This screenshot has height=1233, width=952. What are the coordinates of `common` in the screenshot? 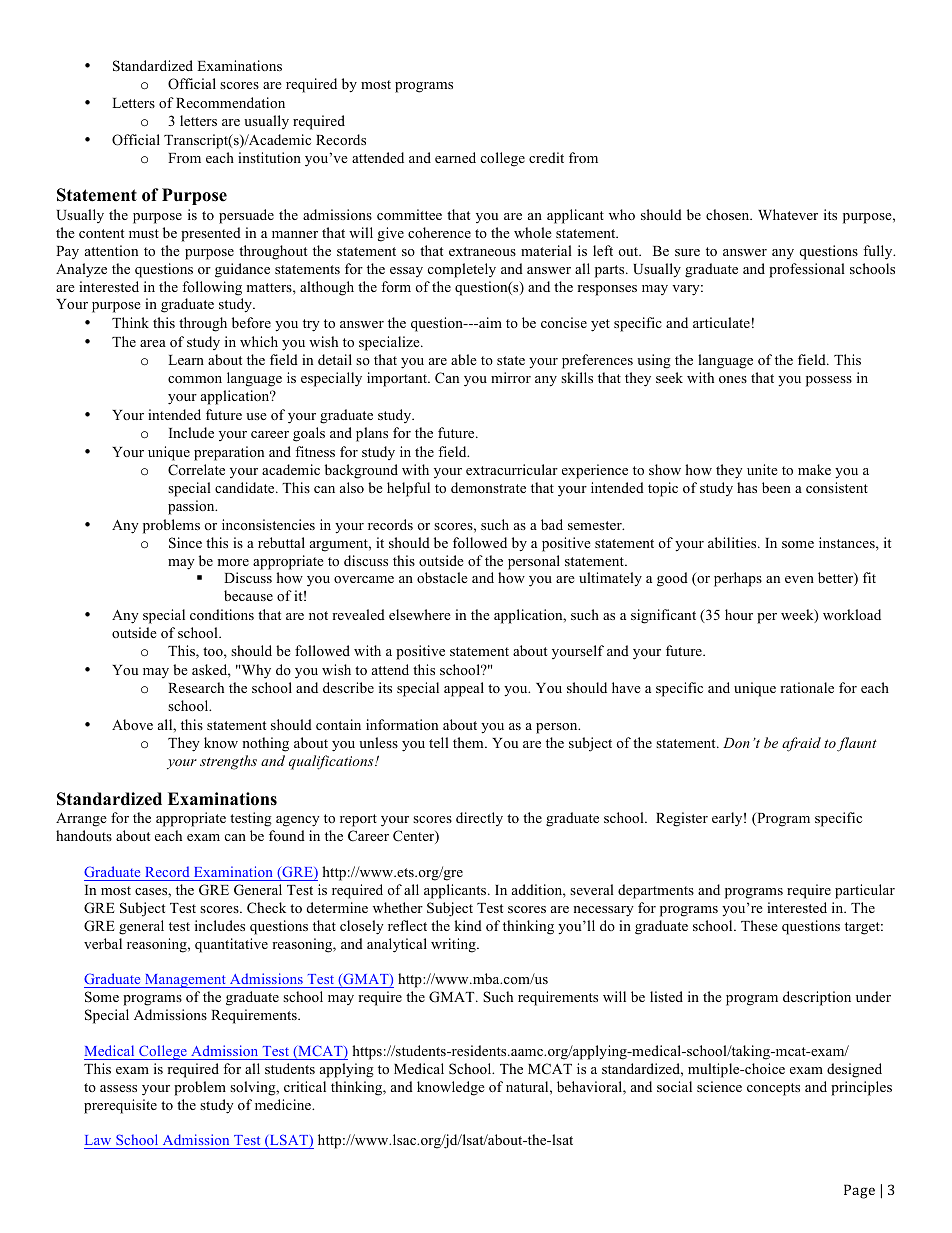 It's located at (195, 379).
